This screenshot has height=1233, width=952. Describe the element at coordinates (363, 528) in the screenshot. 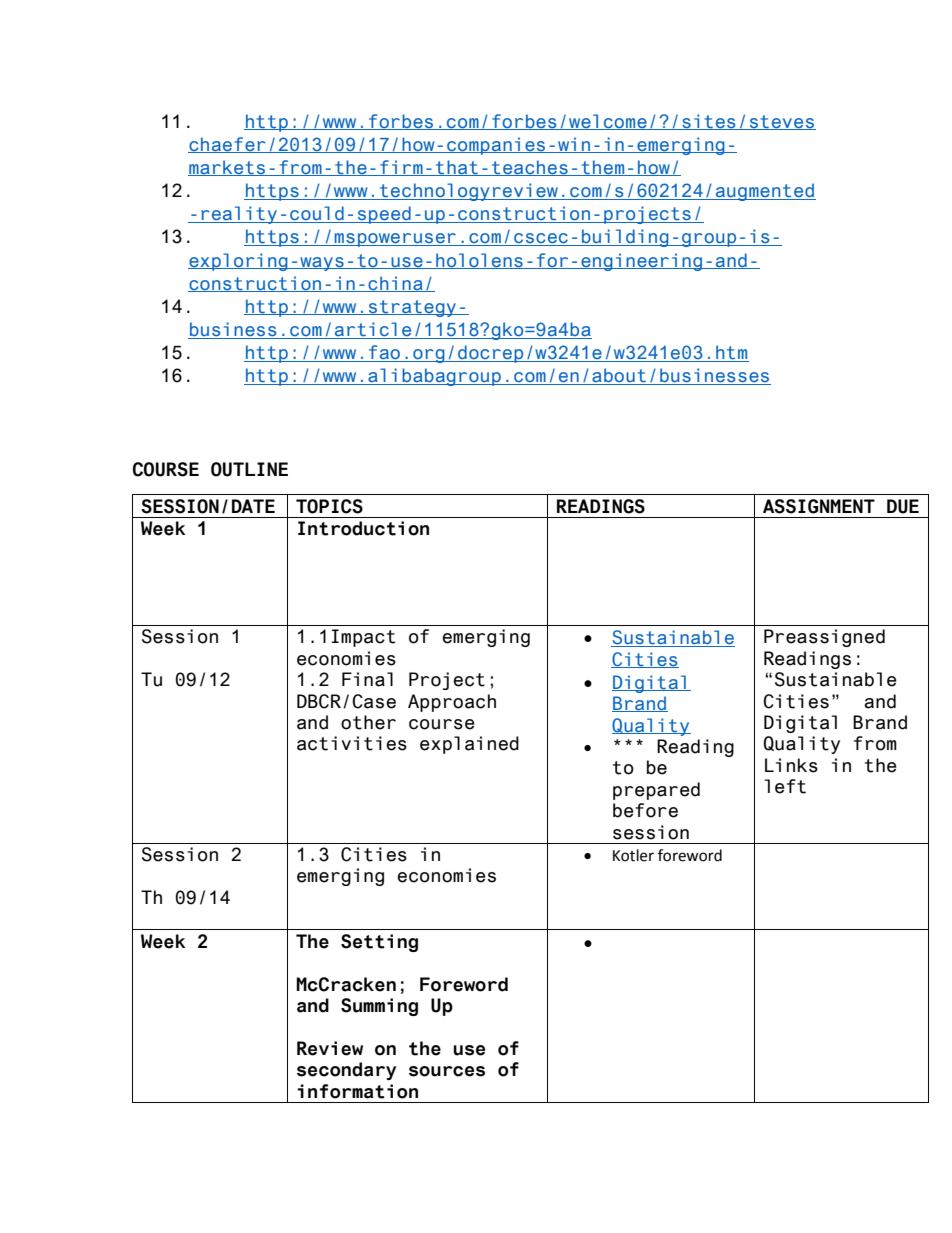

I see `Introduction` at that location.
